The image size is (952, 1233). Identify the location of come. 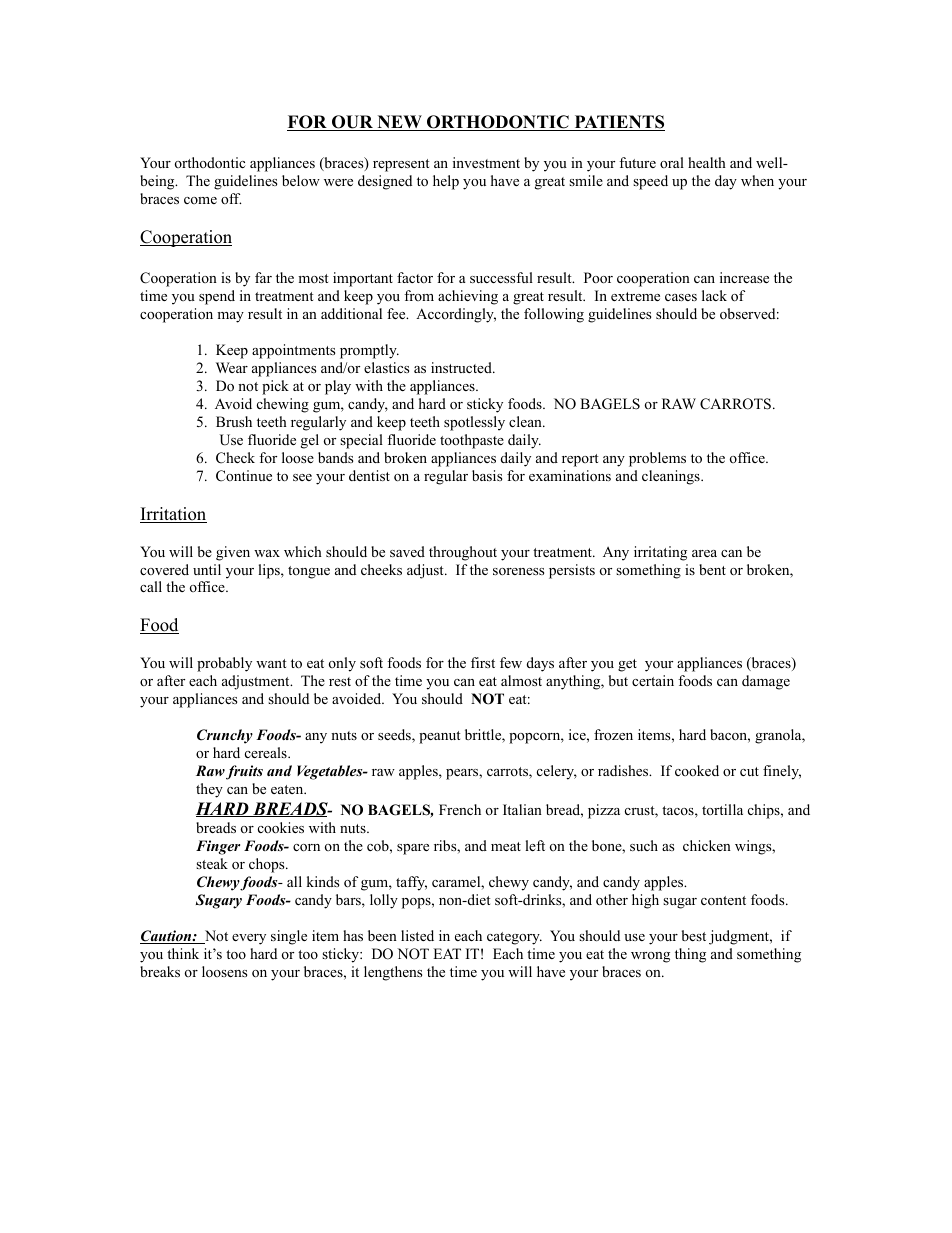
(200, 200).
